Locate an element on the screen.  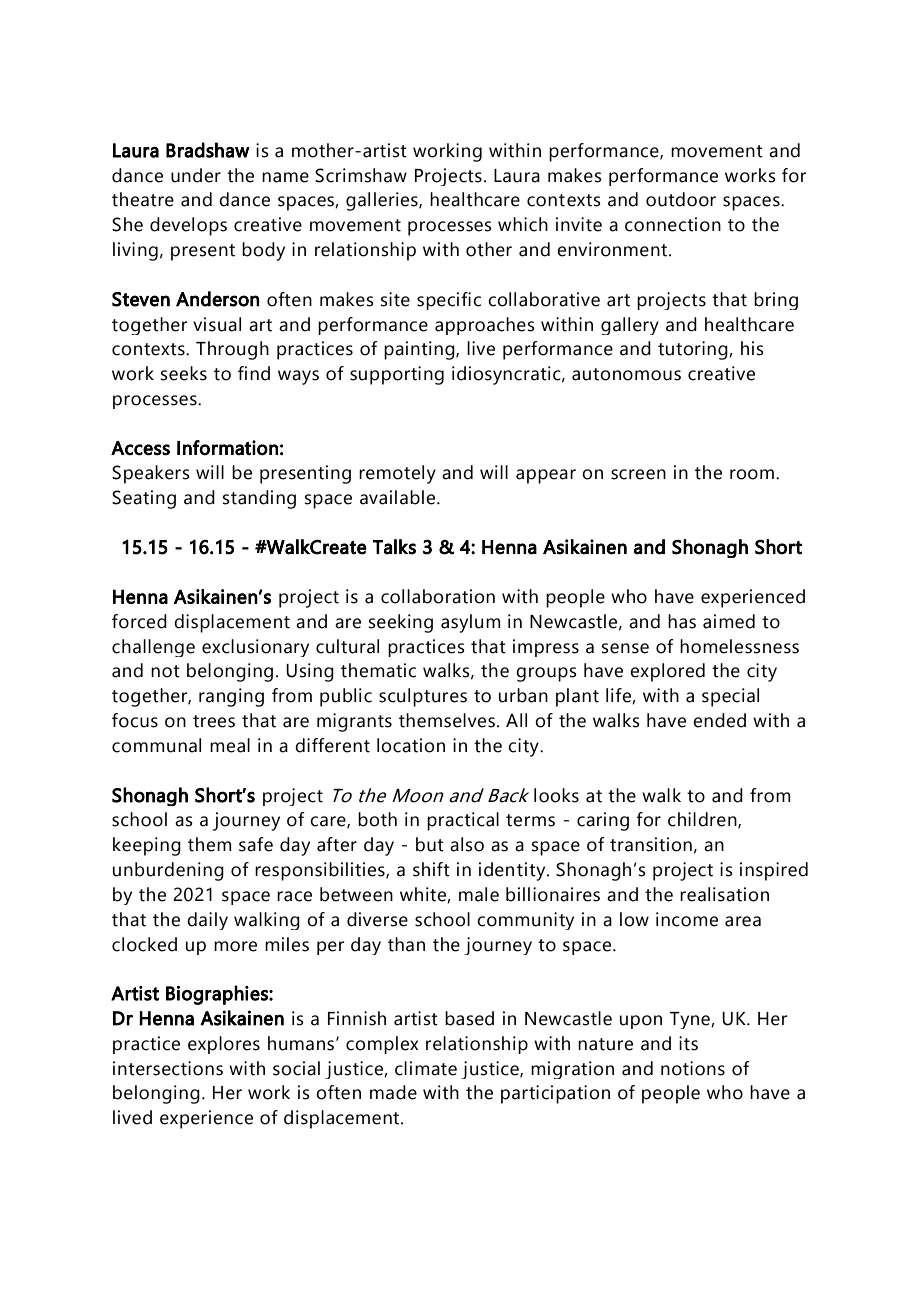
has is located at coordinates (682, 621).
